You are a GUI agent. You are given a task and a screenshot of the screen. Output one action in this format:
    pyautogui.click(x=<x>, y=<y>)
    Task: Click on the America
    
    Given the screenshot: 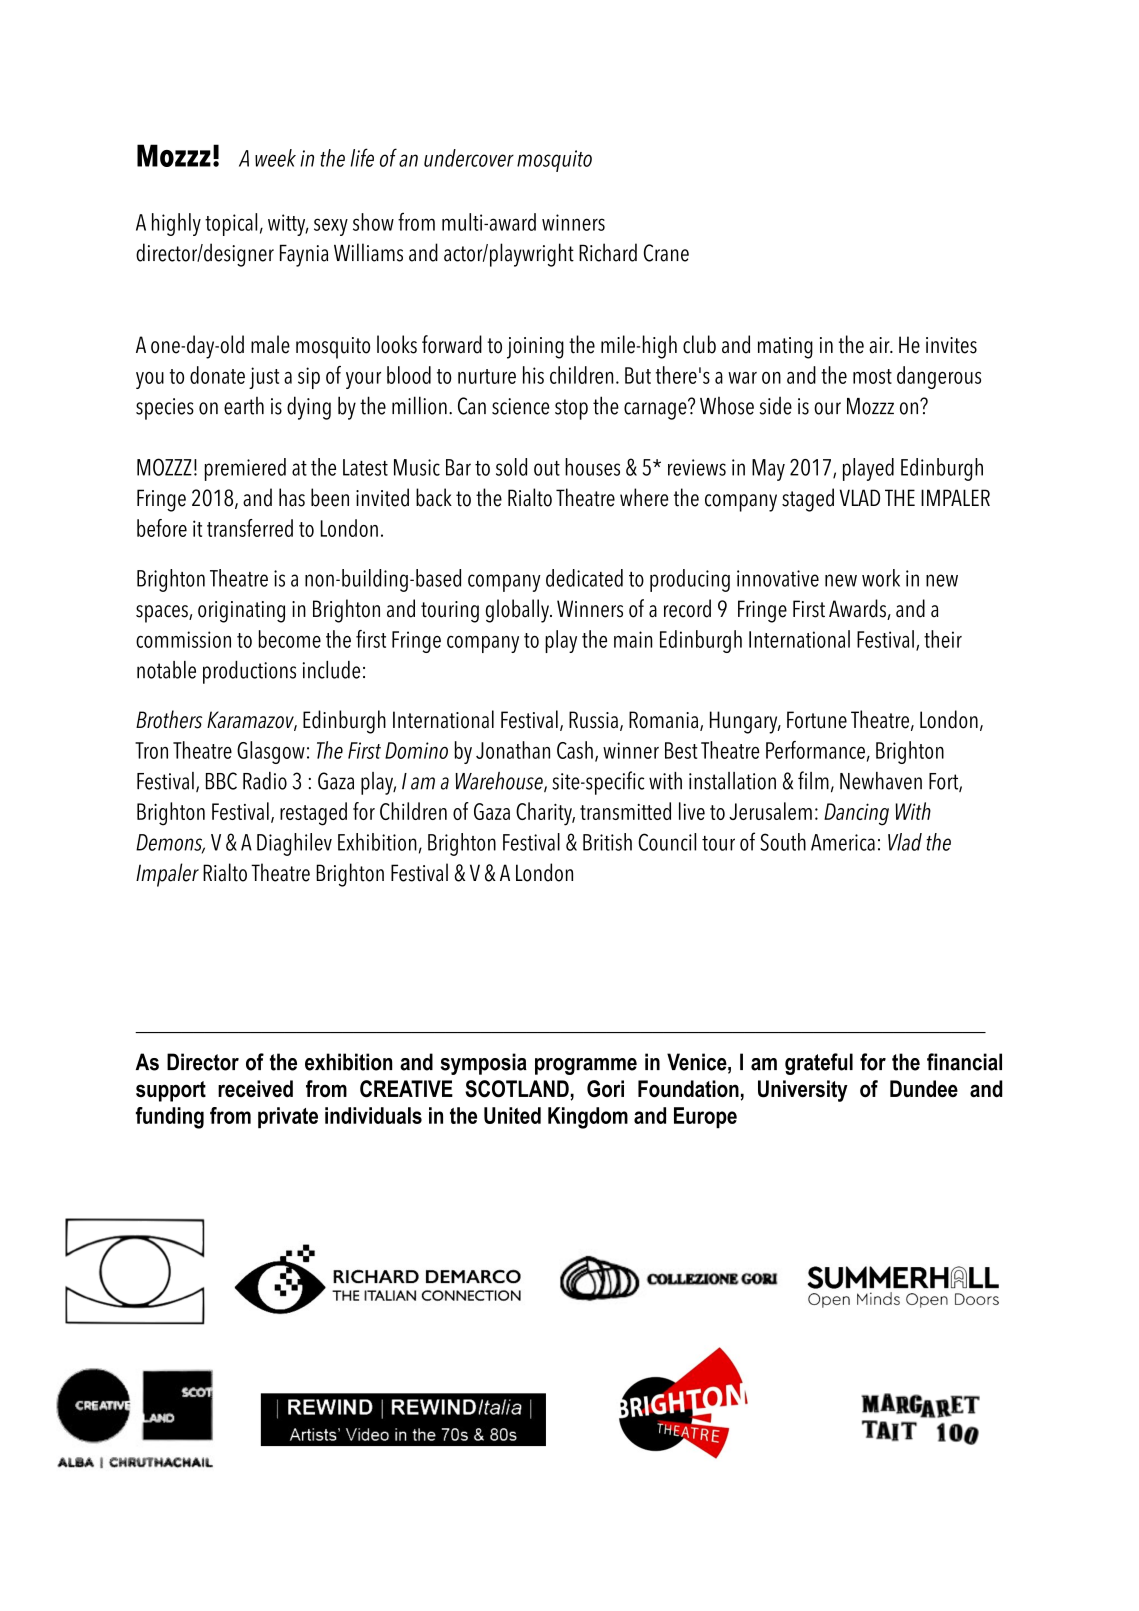 What is the action you would take?
    pyautogui.click(x=843, y=842)
